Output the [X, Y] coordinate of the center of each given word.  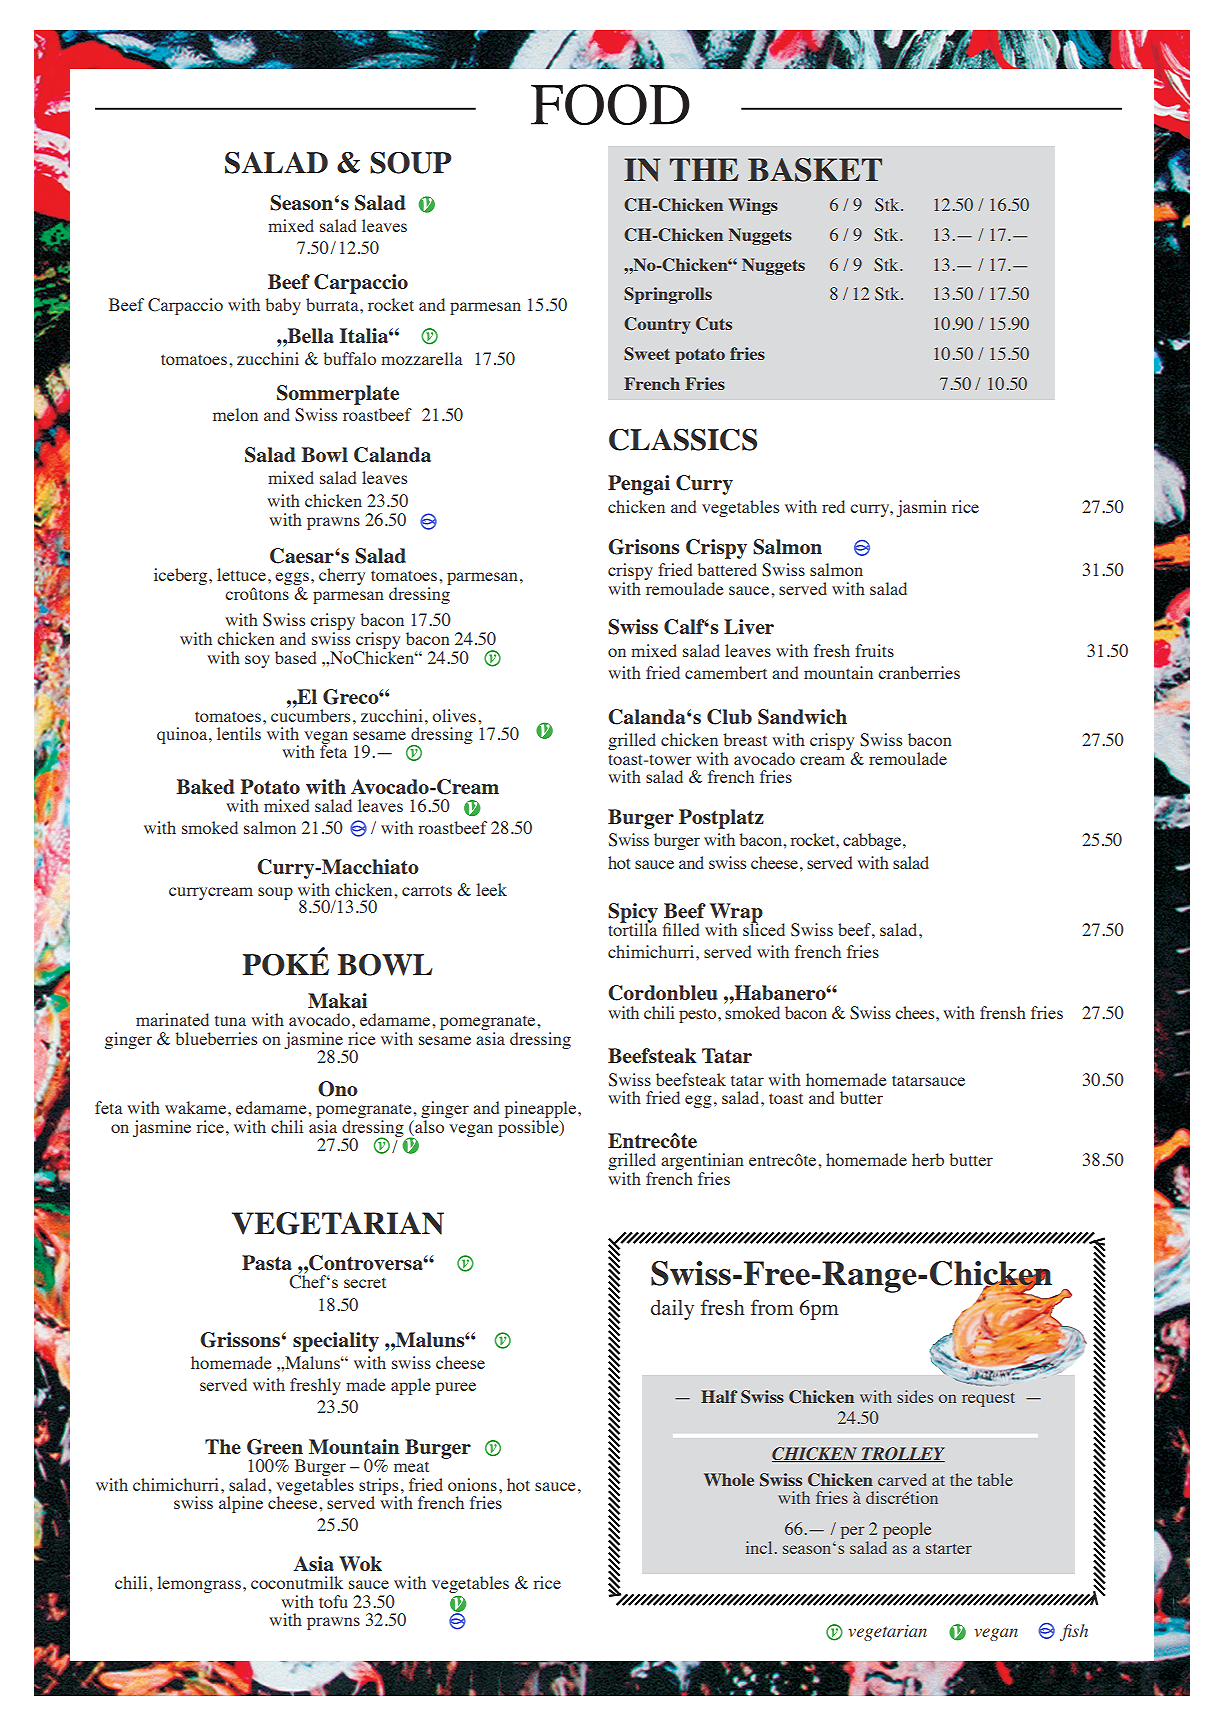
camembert [726, 672]
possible [529, 1128]
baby [283, 306]
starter [949, 1548]
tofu [333, 1601]
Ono [338, 1089]
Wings [753, 206]
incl [759, 1547]
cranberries [919, 672]
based [295, 657]
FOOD [610, 104]
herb [928, 1159]
